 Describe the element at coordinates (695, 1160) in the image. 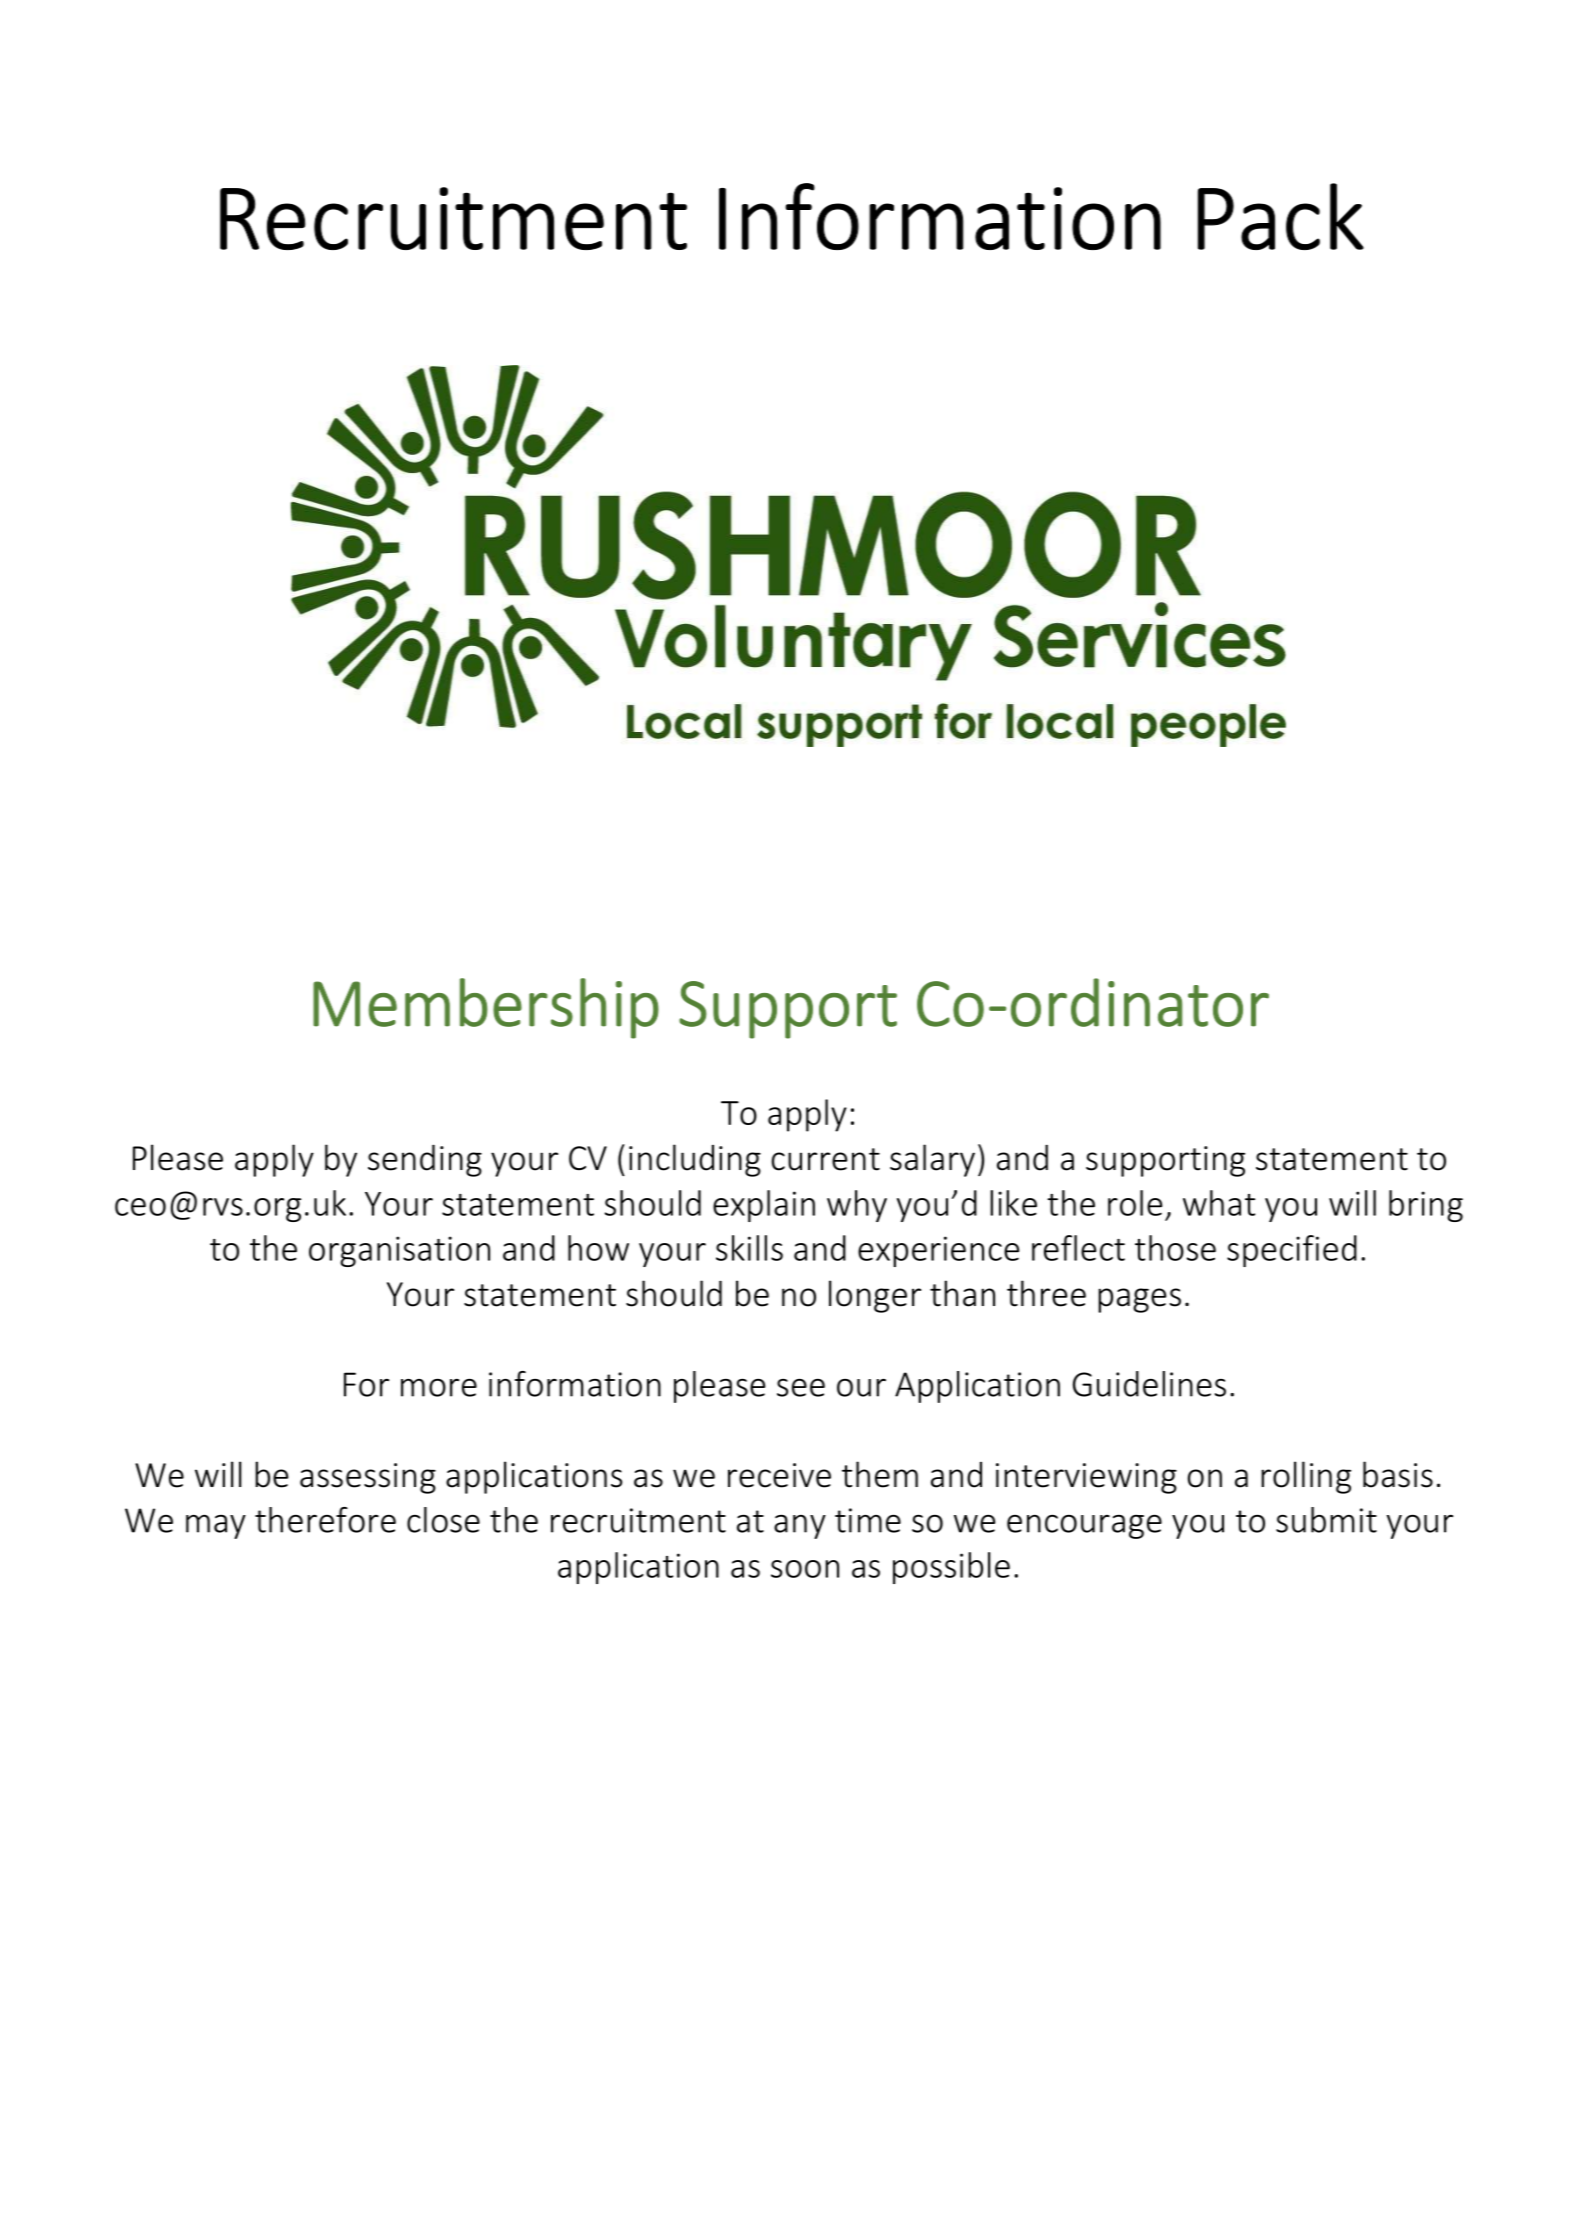

I see `including` at that location.
